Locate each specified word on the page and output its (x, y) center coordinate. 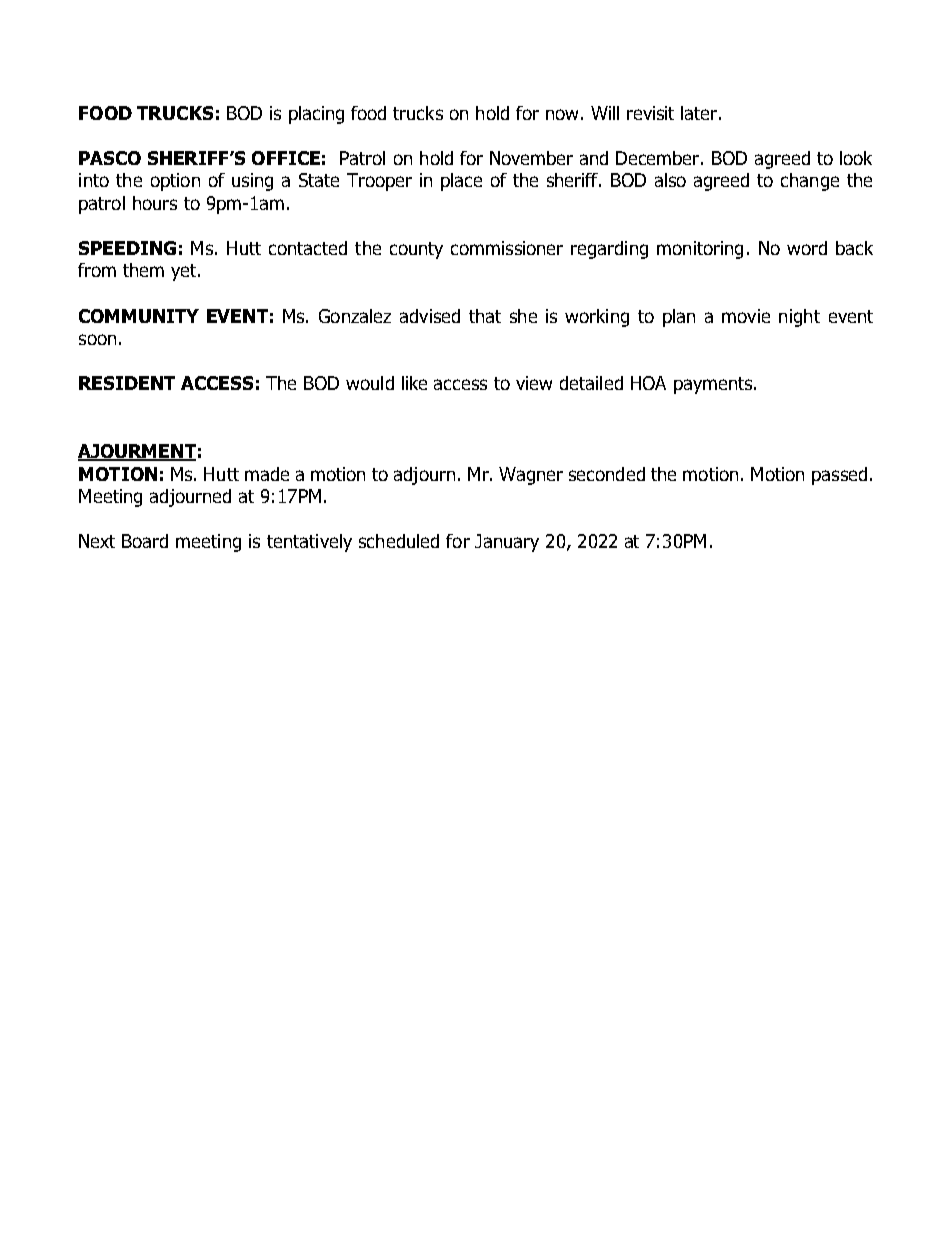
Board (145, 541)
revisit (650, 113)
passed (839, 476)
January (507, 543)
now (562, 114)
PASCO (110, 158)
